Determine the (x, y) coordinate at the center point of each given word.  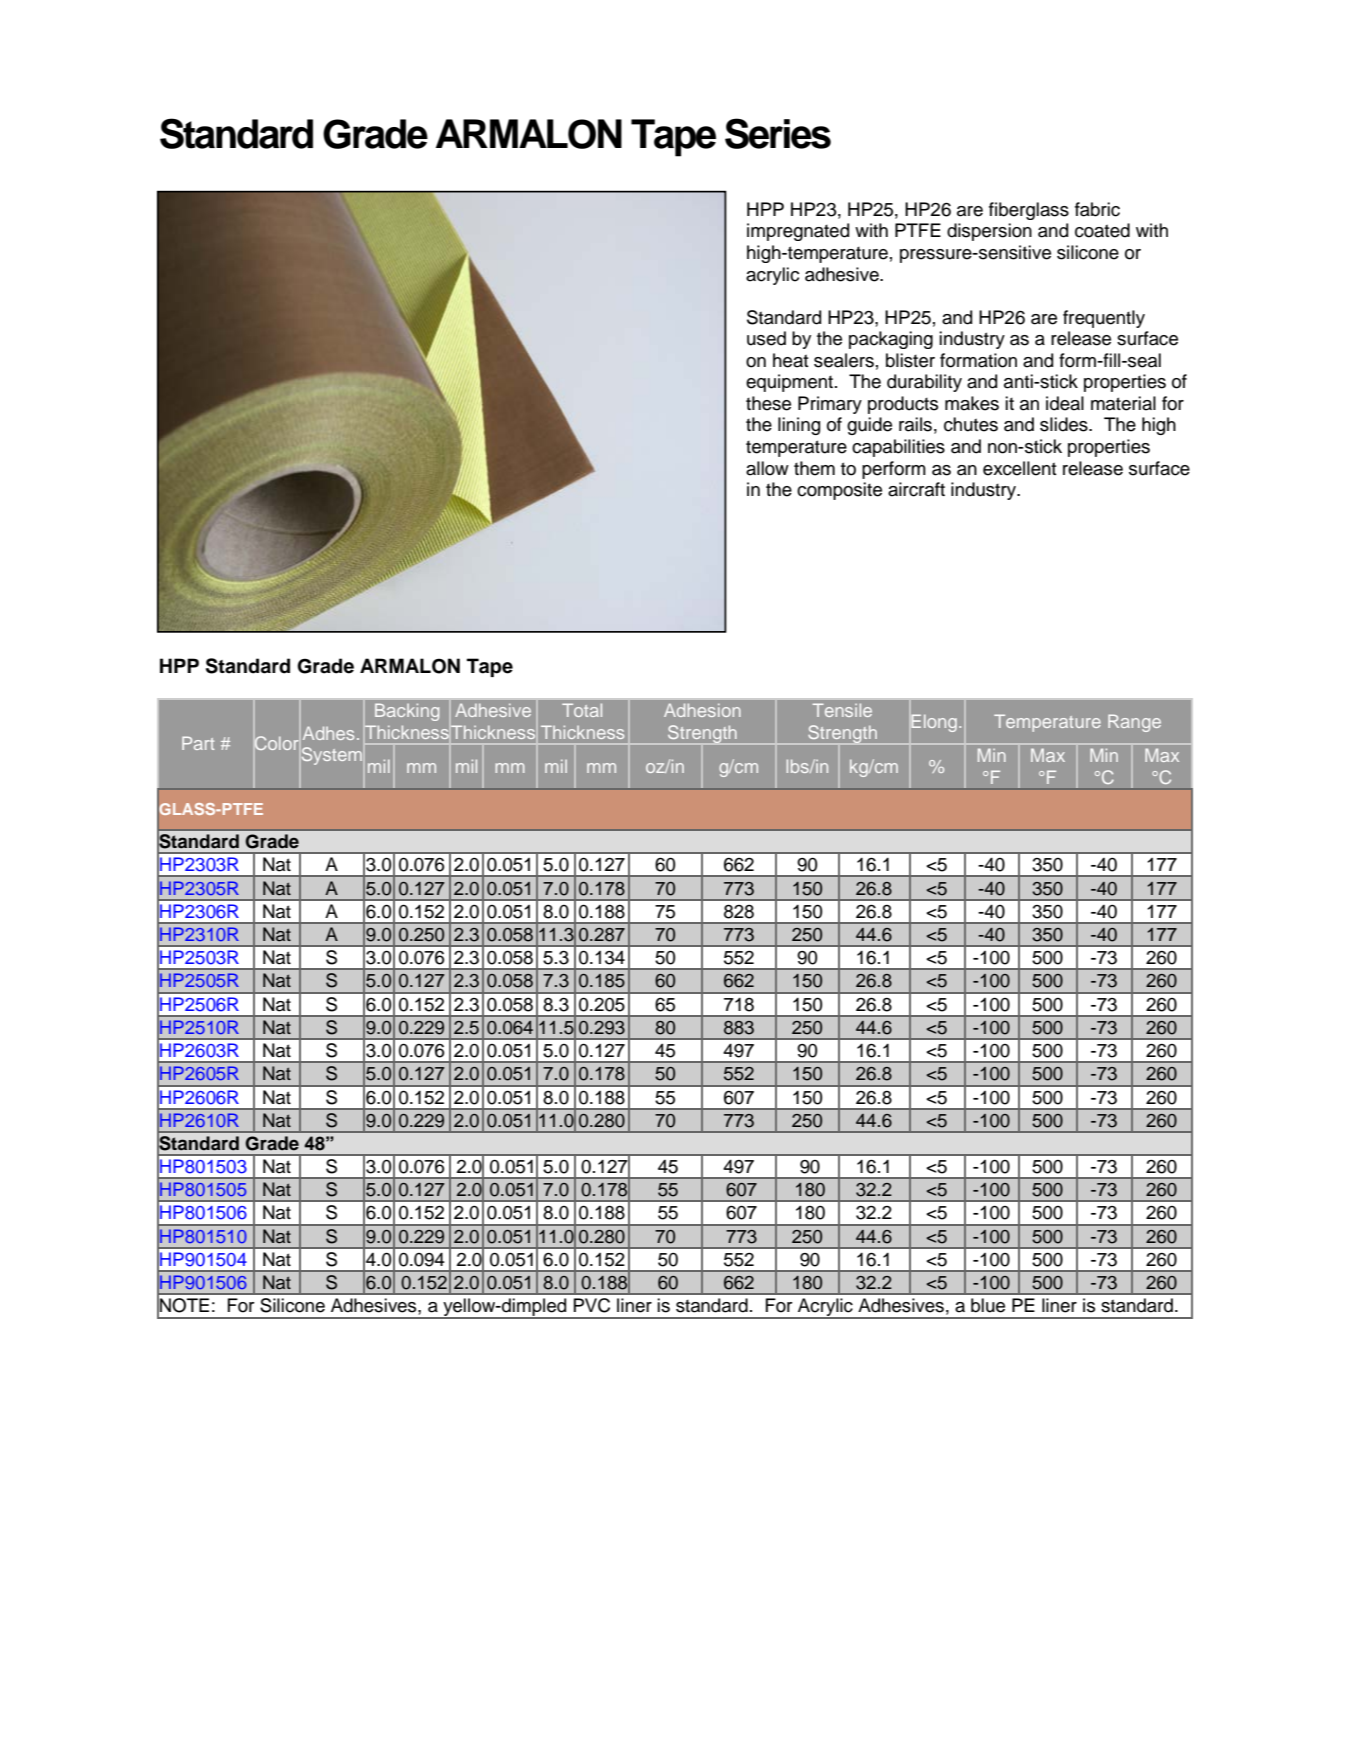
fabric (1097, 209)
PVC (592, 1305)
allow (767, 468)
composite (839, 491)
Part (198, 743)
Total (582, 710)
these (768, 403)
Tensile (842, 710)
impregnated (798, 232)
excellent (1020, 468)
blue (988, 1305)
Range (1134, 723)
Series (778, 133)
